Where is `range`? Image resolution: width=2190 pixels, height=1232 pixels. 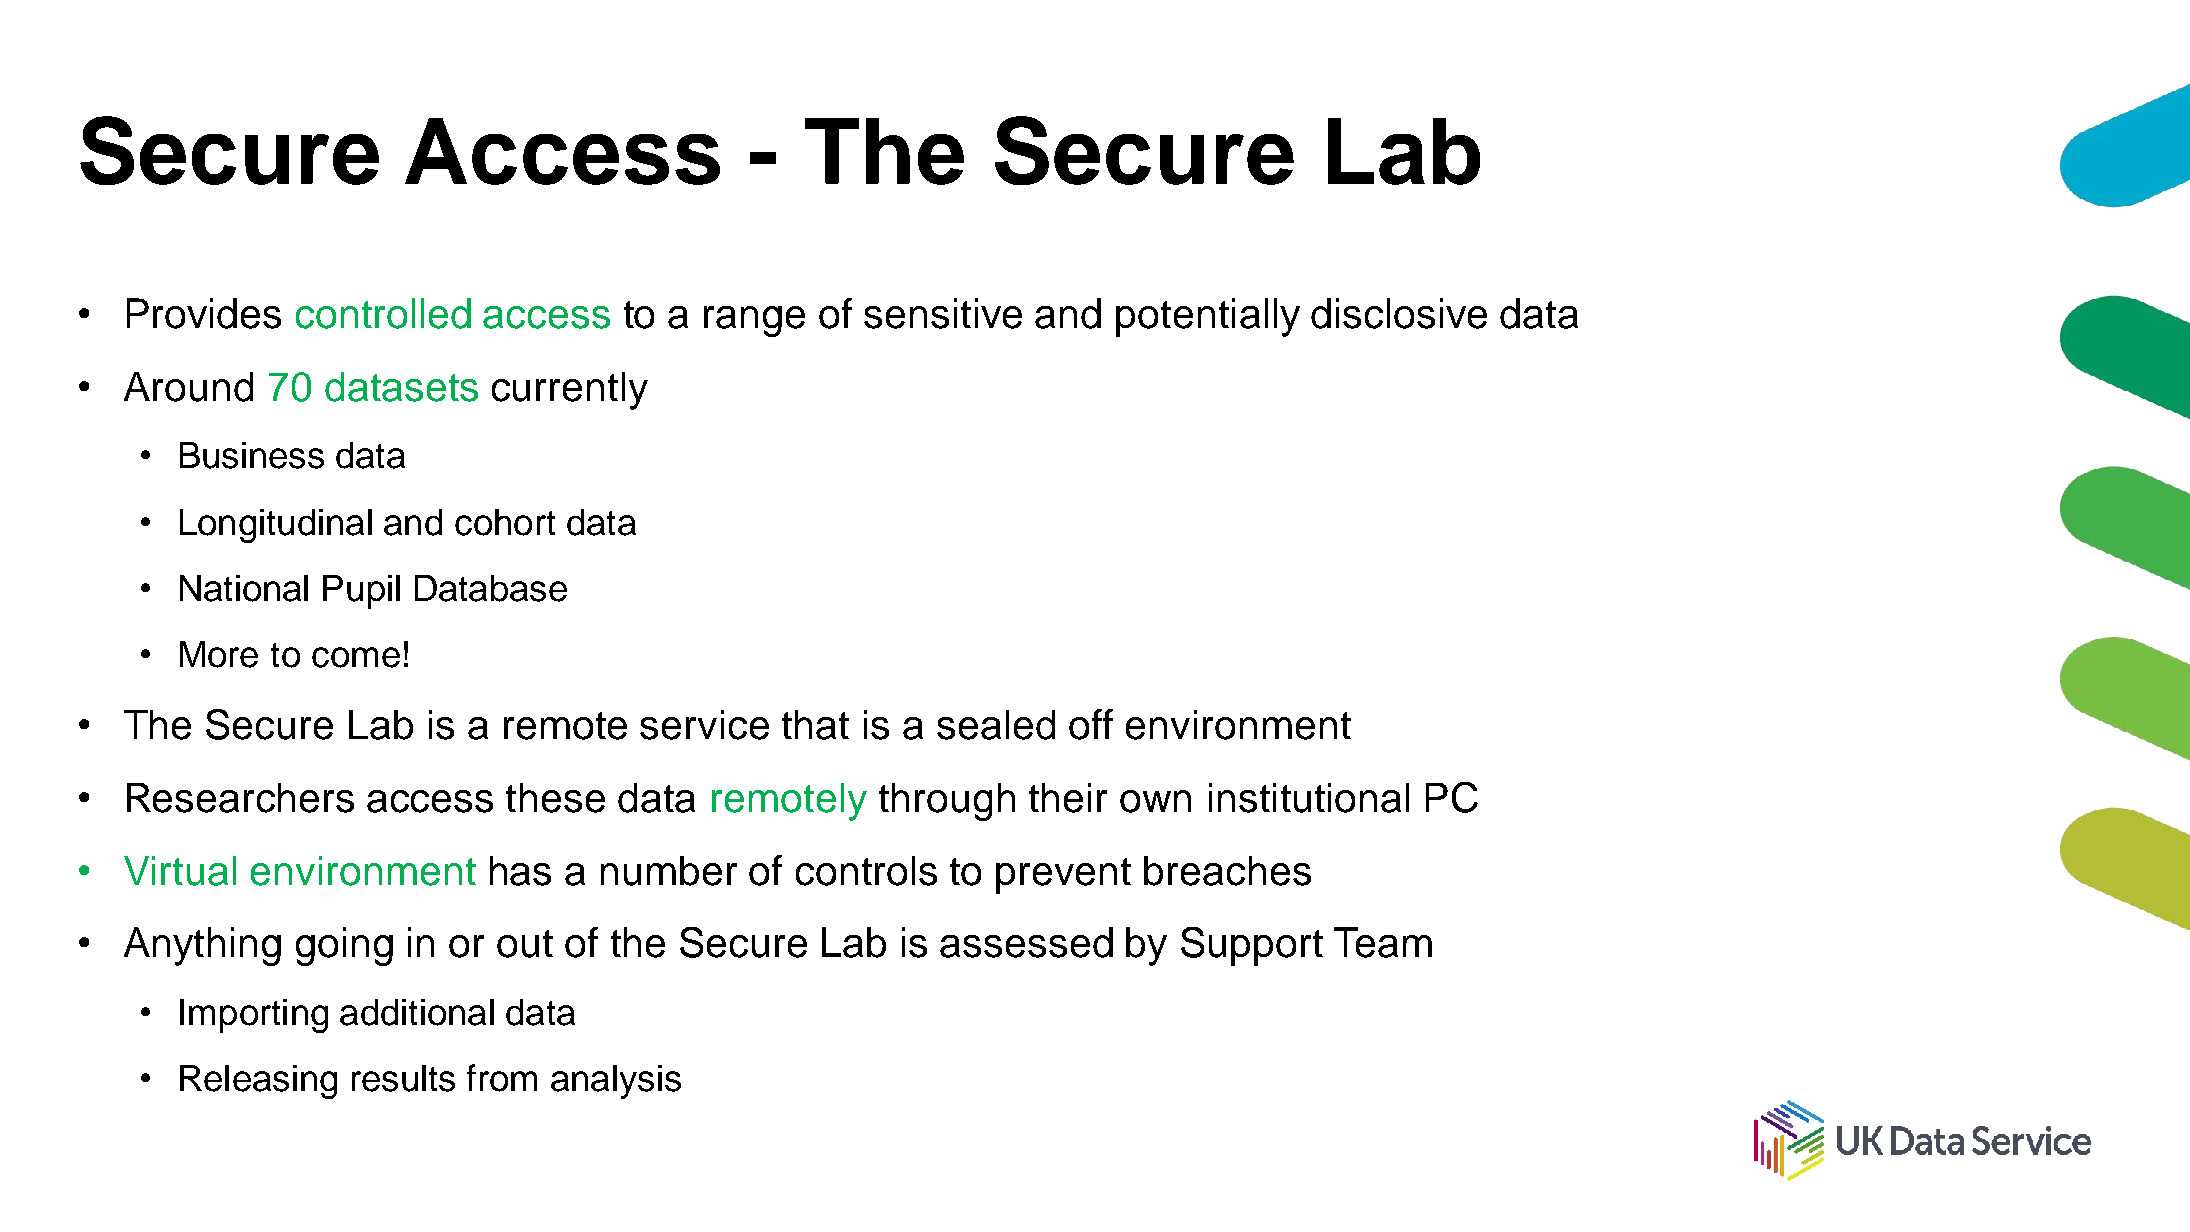 range is located at coordinates (754, 321).
